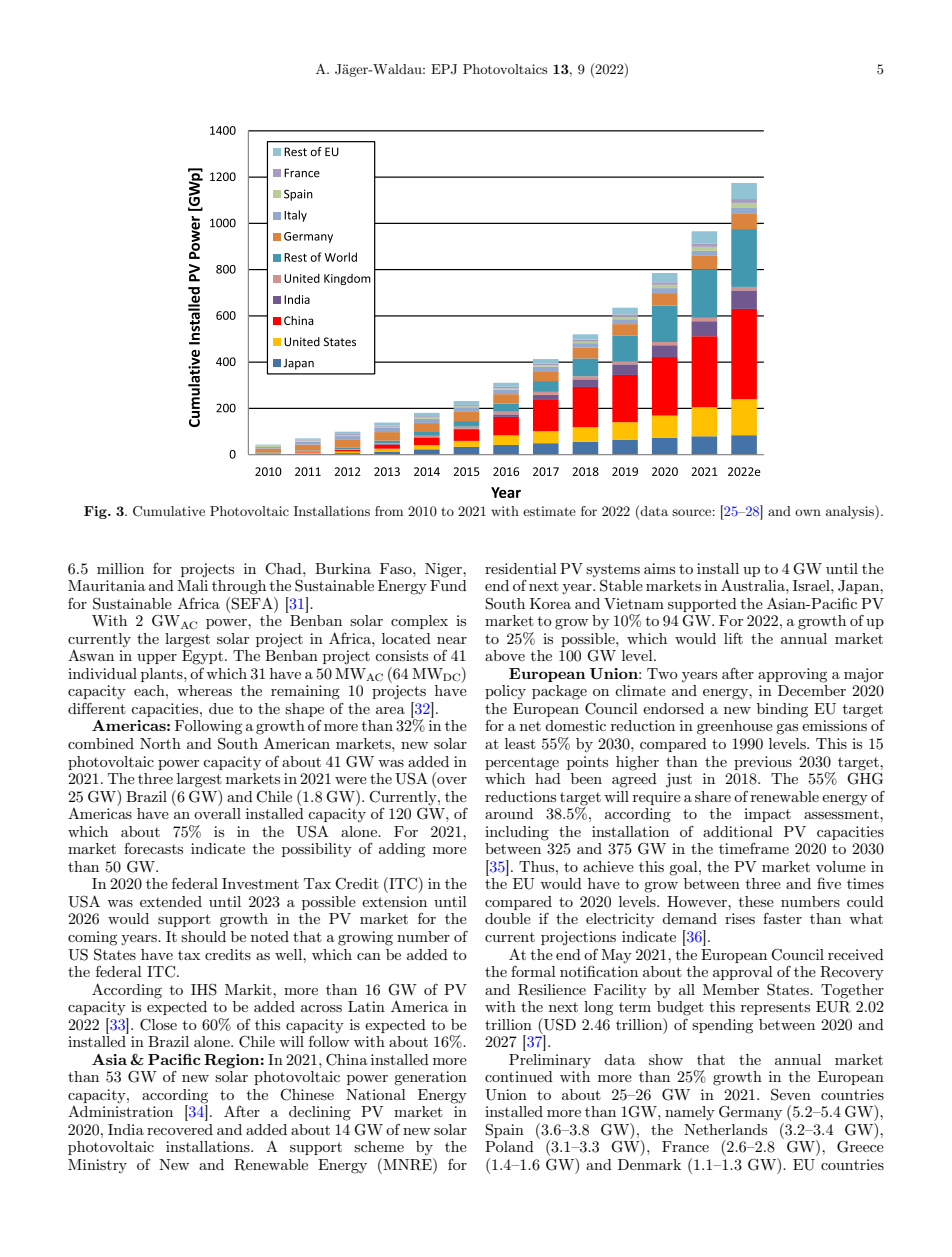 This screenshot has height=1257, width=952. I want to click on including, so click(517, 833).
